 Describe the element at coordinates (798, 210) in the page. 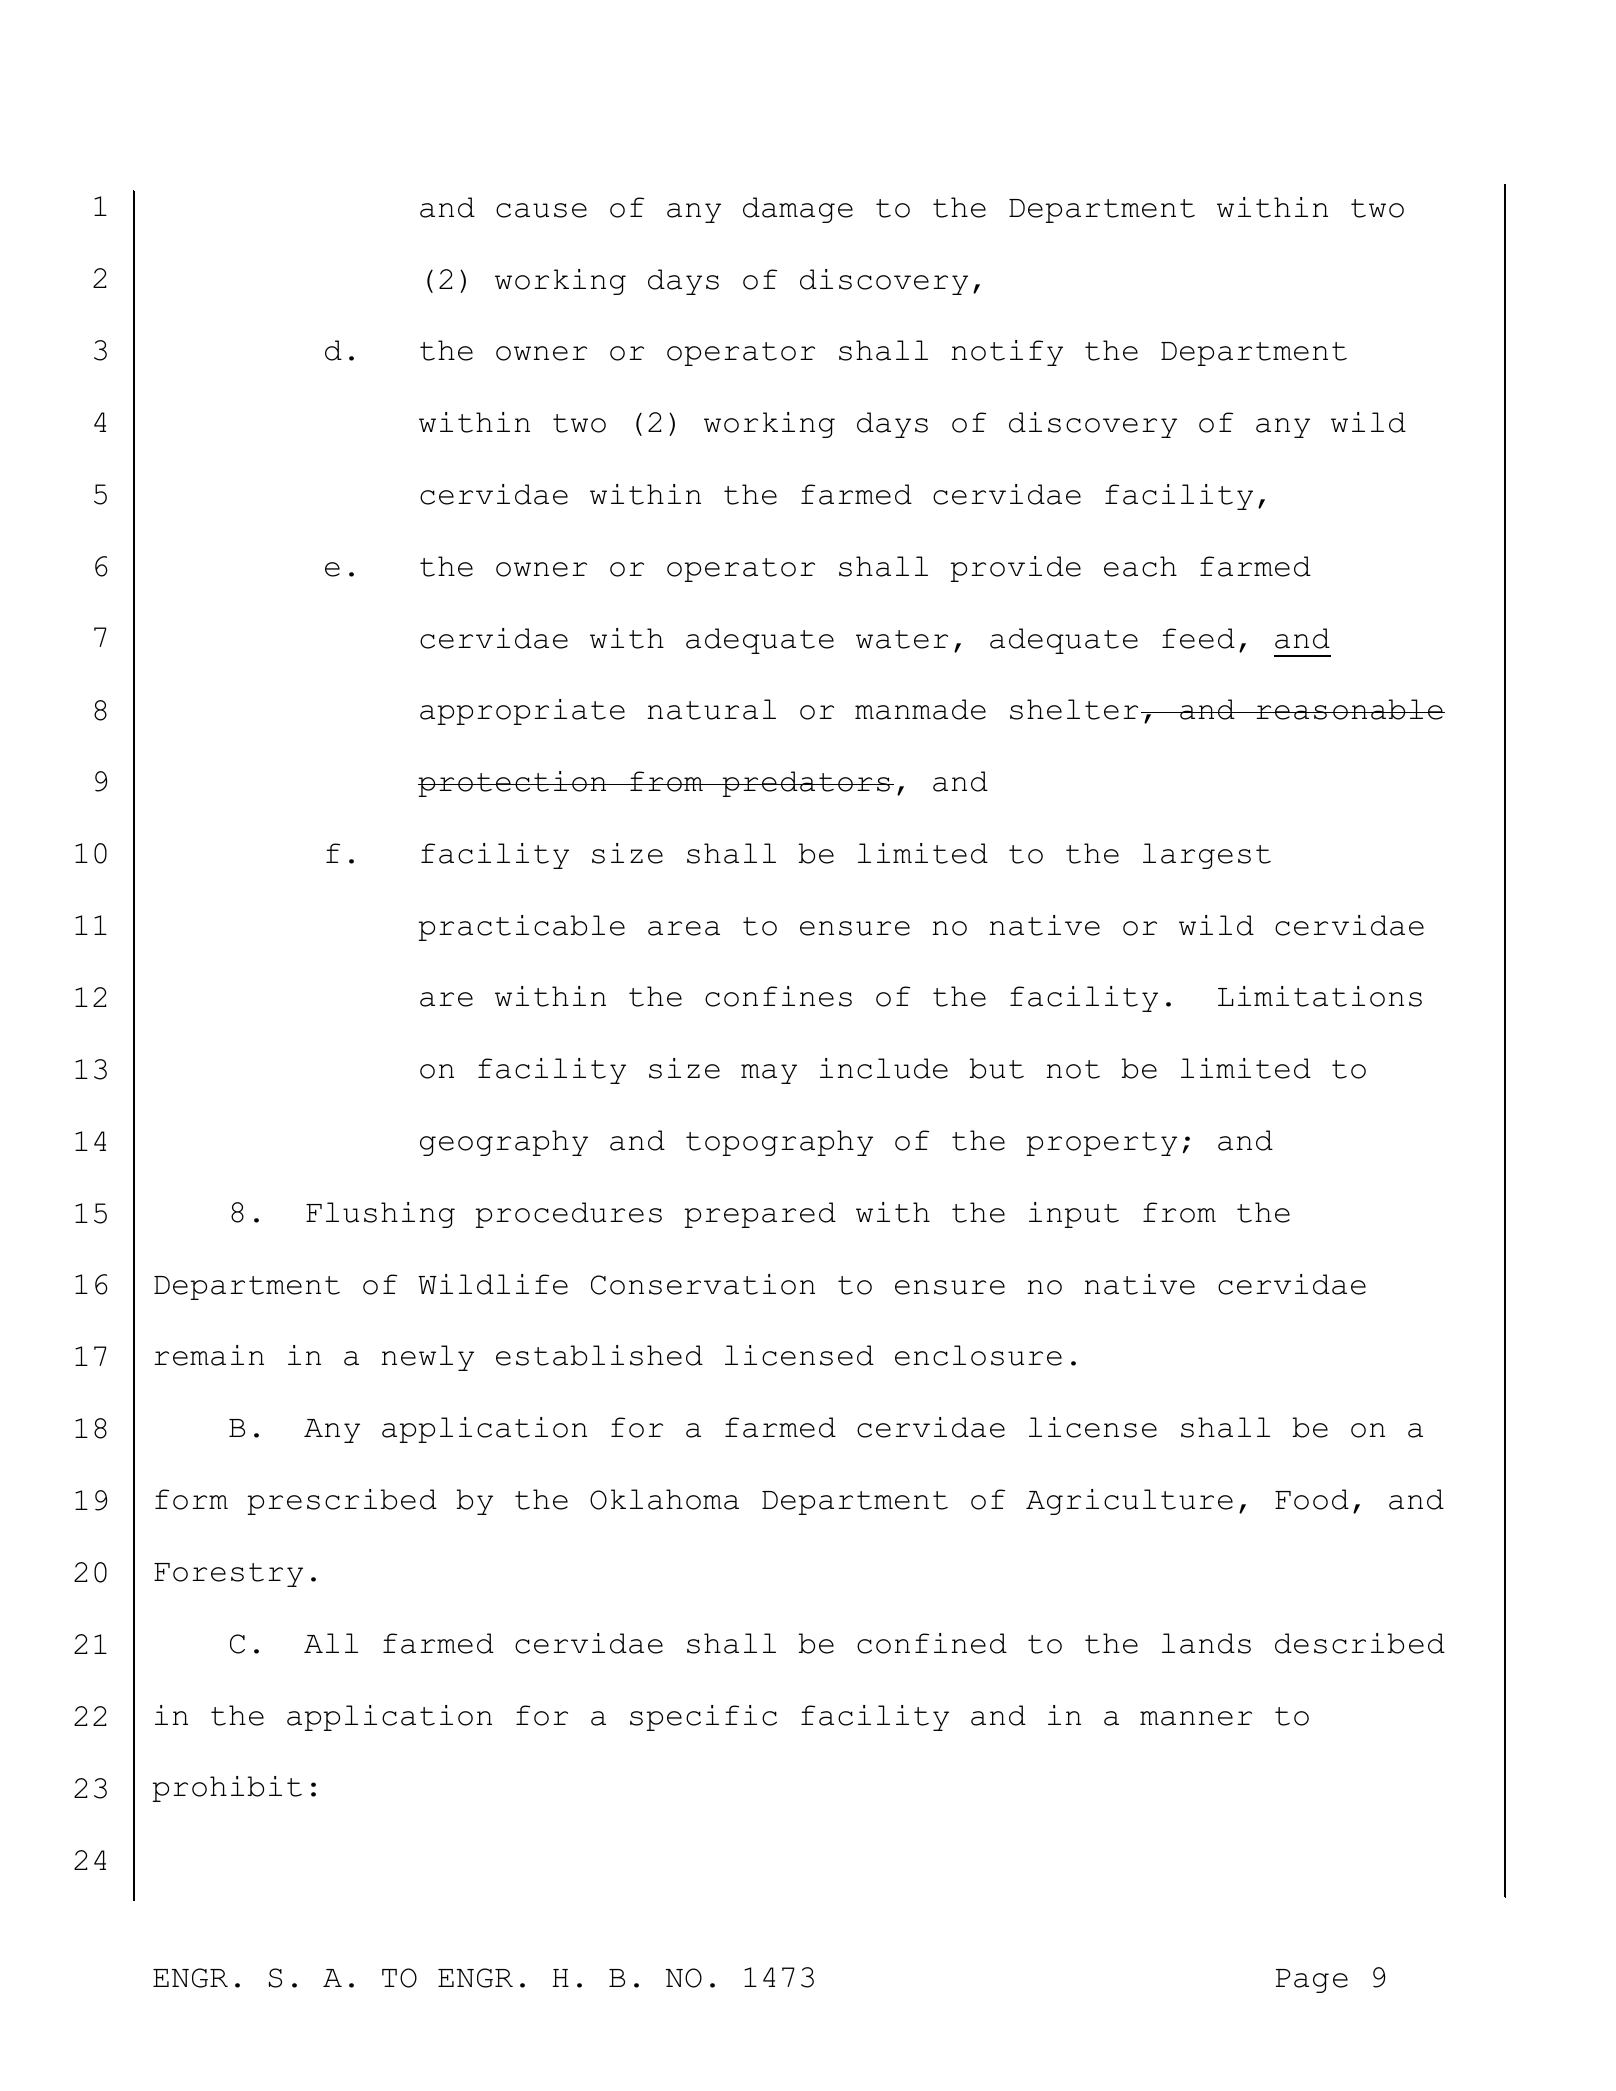

I see `damage` at that location.
